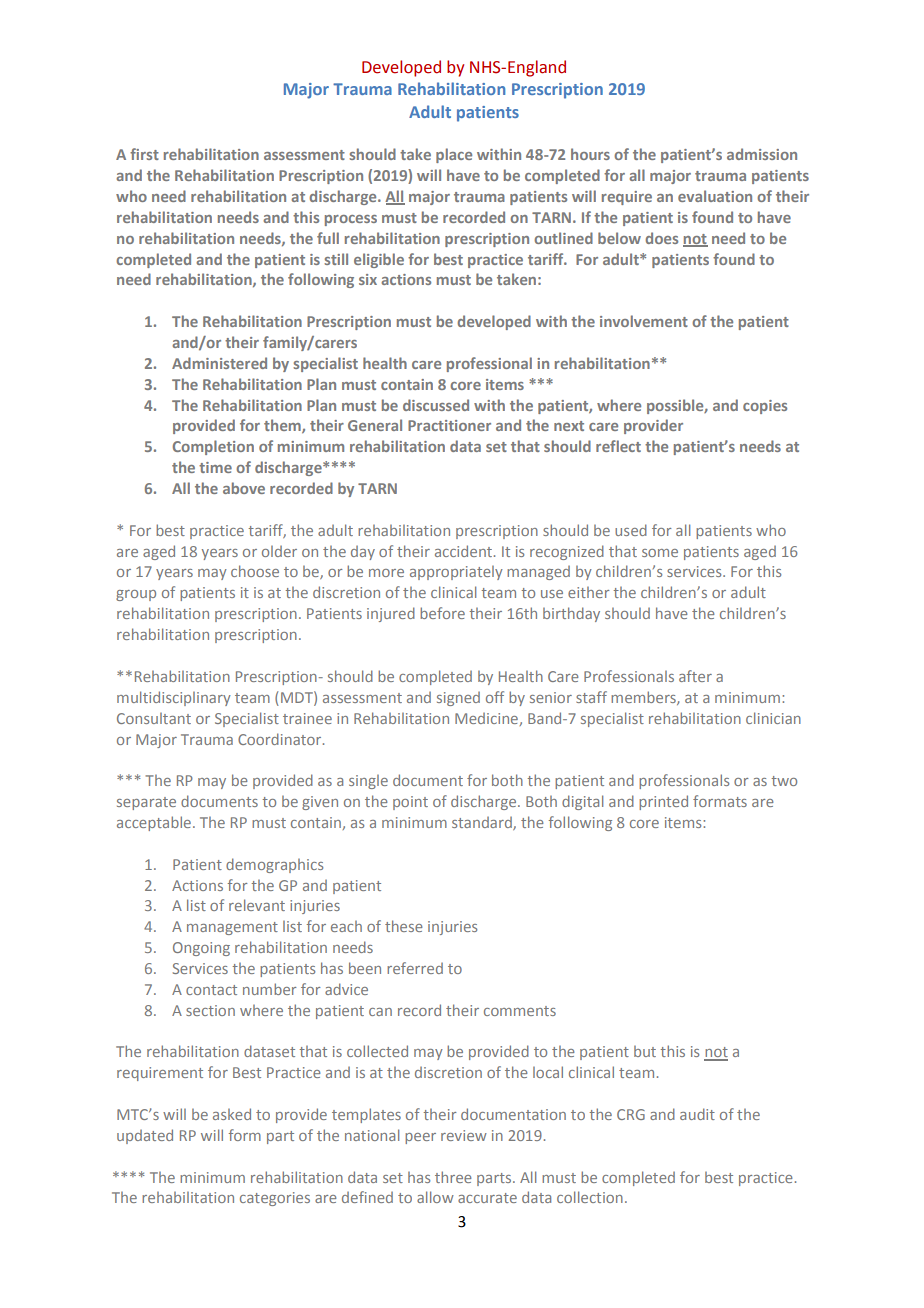 This screenshot has width=924, height=1308. What do you see at coordinates (454, 155) in the screenshot?
I see `place` at bounding box center [454, 155].
